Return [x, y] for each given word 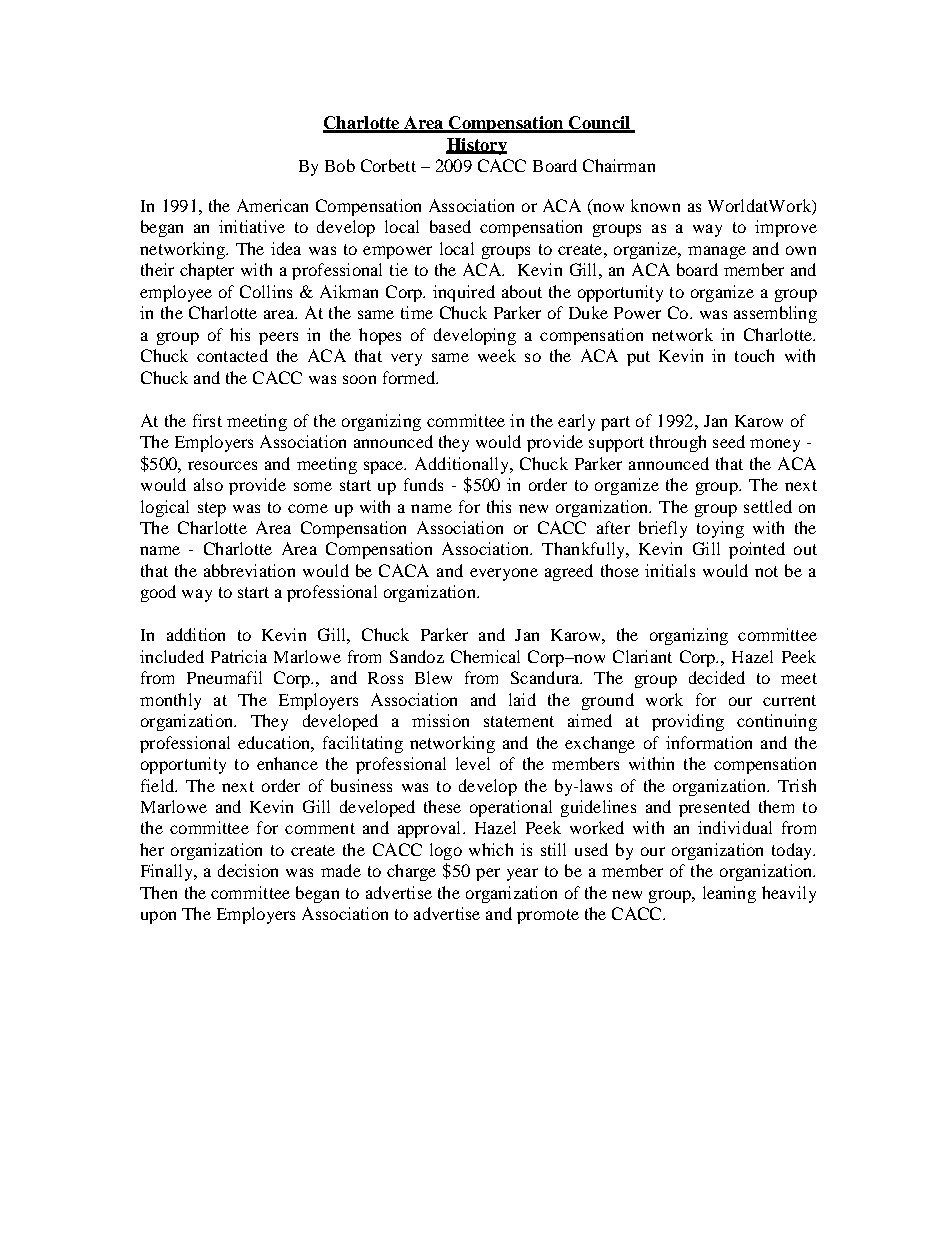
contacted [232, 355]
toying [720, 529]
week [497, 355]
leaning [729, 894]
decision [248, 870]
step [212, 509]
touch [754, 355]
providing [688, 722]
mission [440, 720]
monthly [170, 701]
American [272, 205]
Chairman [619, 165]
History [476, 146]
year [522, 874]
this [499, 506]
